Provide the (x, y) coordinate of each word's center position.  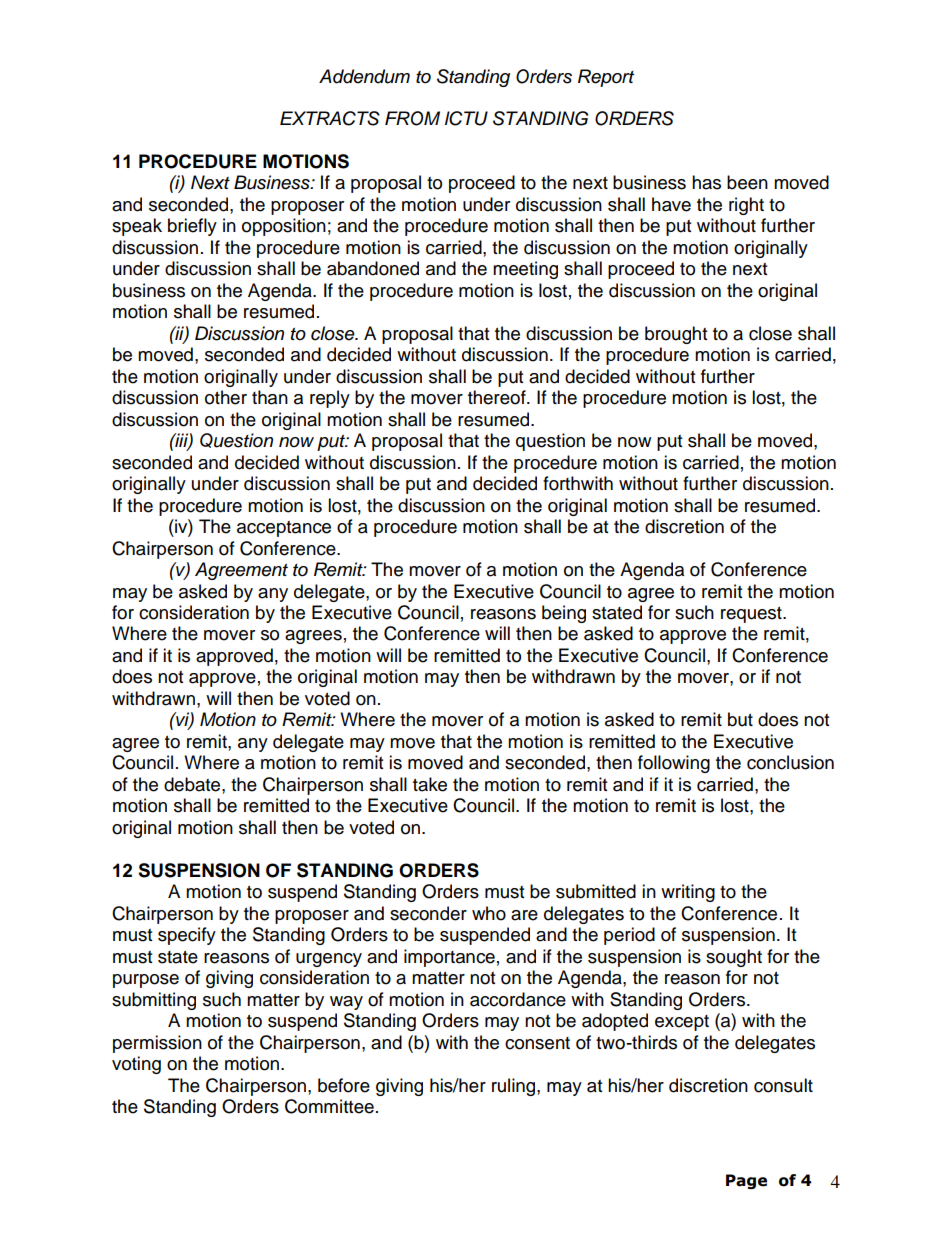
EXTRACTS (330, 118)
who (489, 913)
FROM (412, 118)
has (706, 182)
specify (187, 936)
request (752, 615)
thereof (498, 397)
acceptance (284, 529)
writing (688, 893)
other (226, 397)
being (564, 614)
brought (676, 335)
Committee (329, 1106)
